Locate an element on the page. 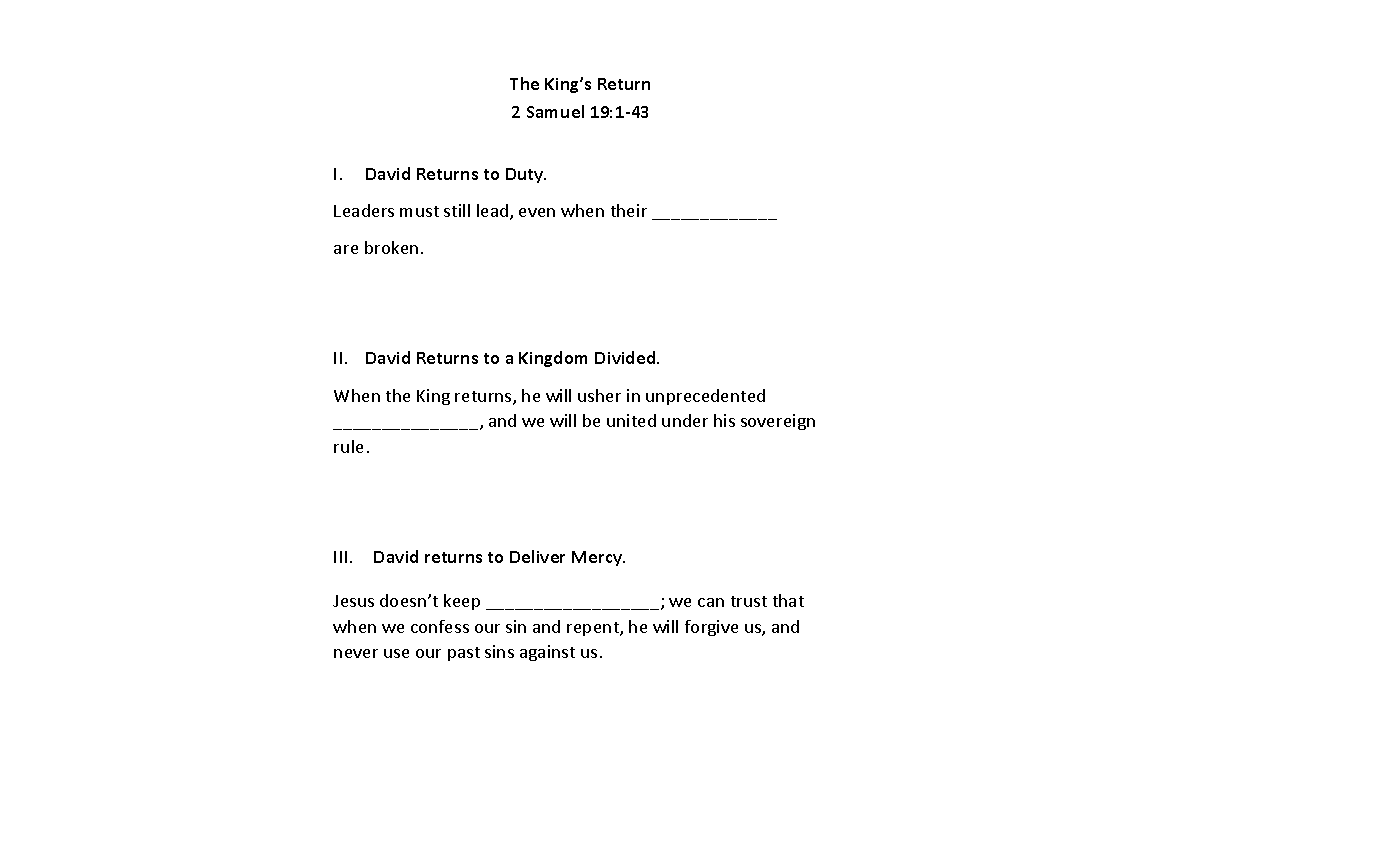  rule is located at coordinates (348, 446).
